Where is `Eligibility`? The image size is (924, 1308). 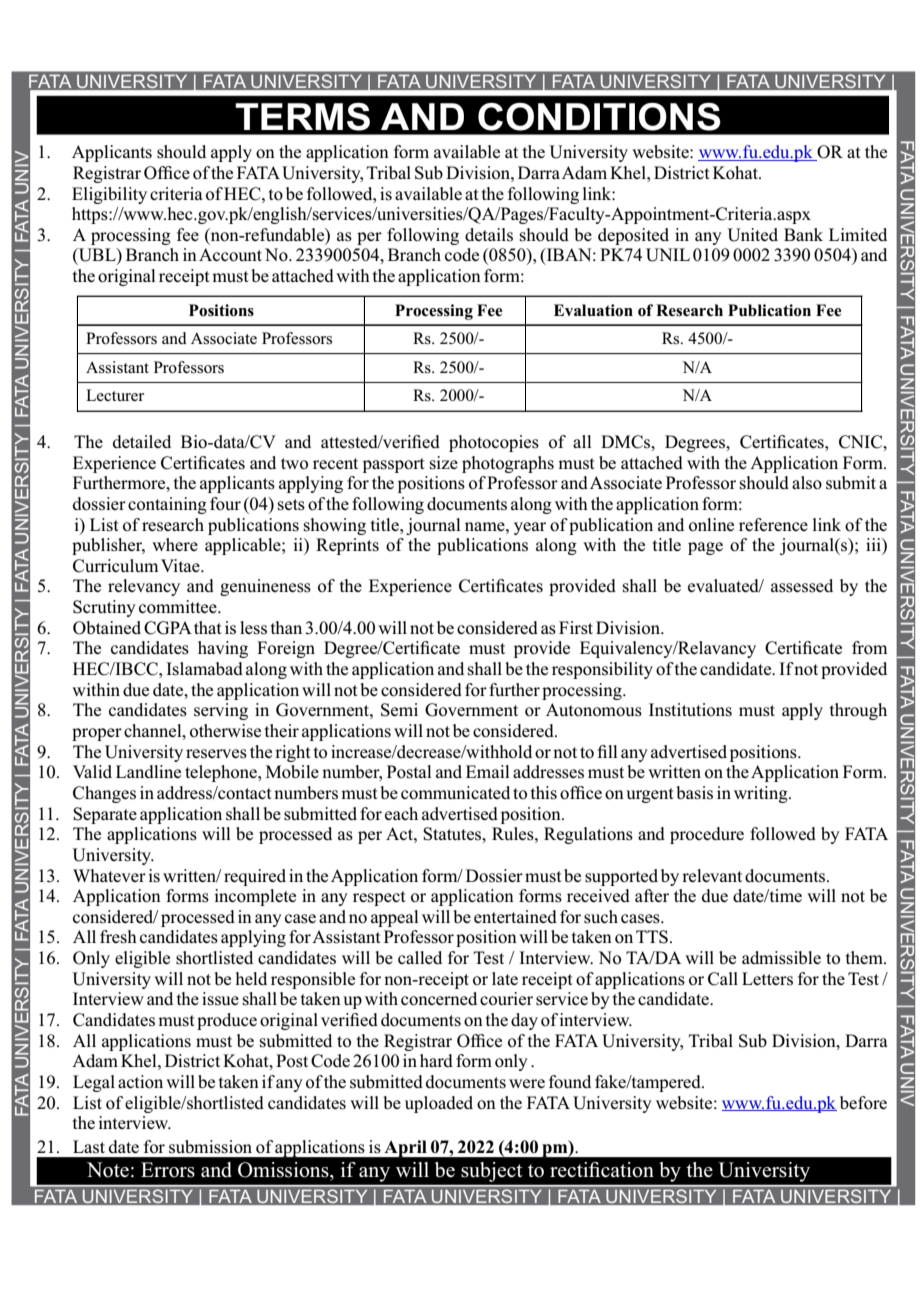 Eligibility is located at coordinates (109, 195).
